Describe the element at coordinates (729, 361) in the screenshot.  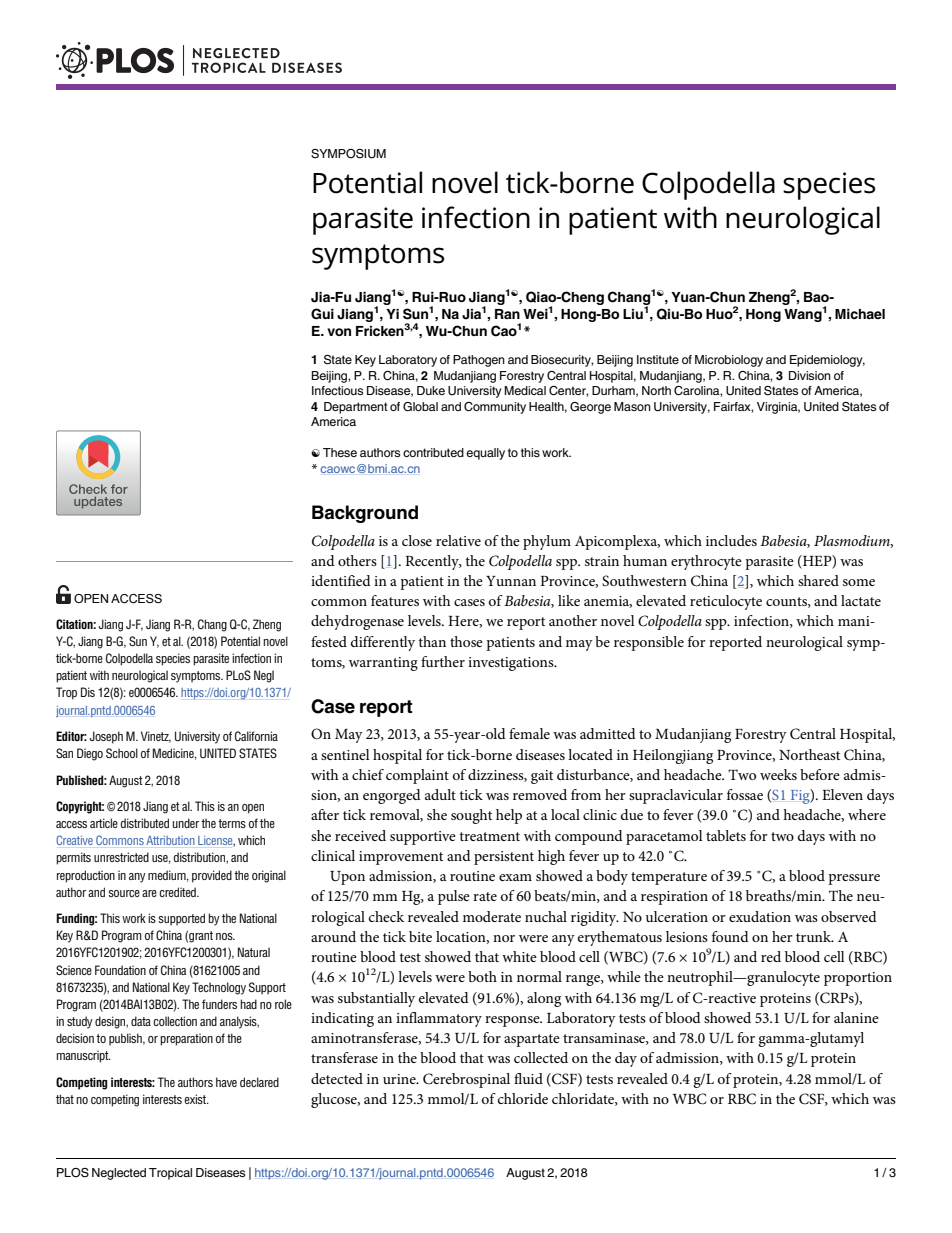
I see `Microbiology` at that location.
